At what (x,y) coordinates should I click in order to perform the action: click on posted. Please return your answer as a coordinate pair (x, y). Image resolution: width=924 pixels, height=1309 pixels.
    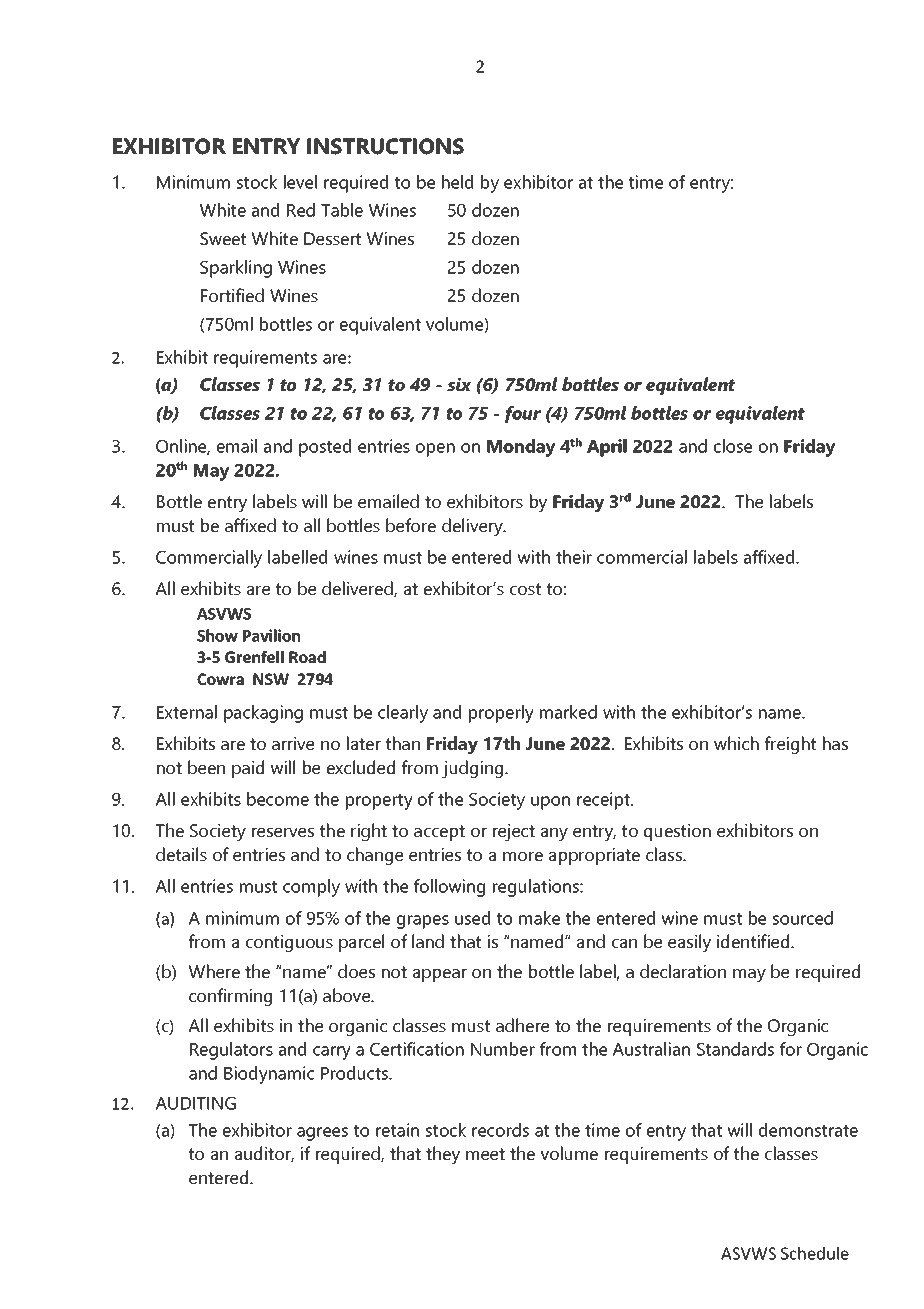
    Looking at the image, I should click on (325, 448).
